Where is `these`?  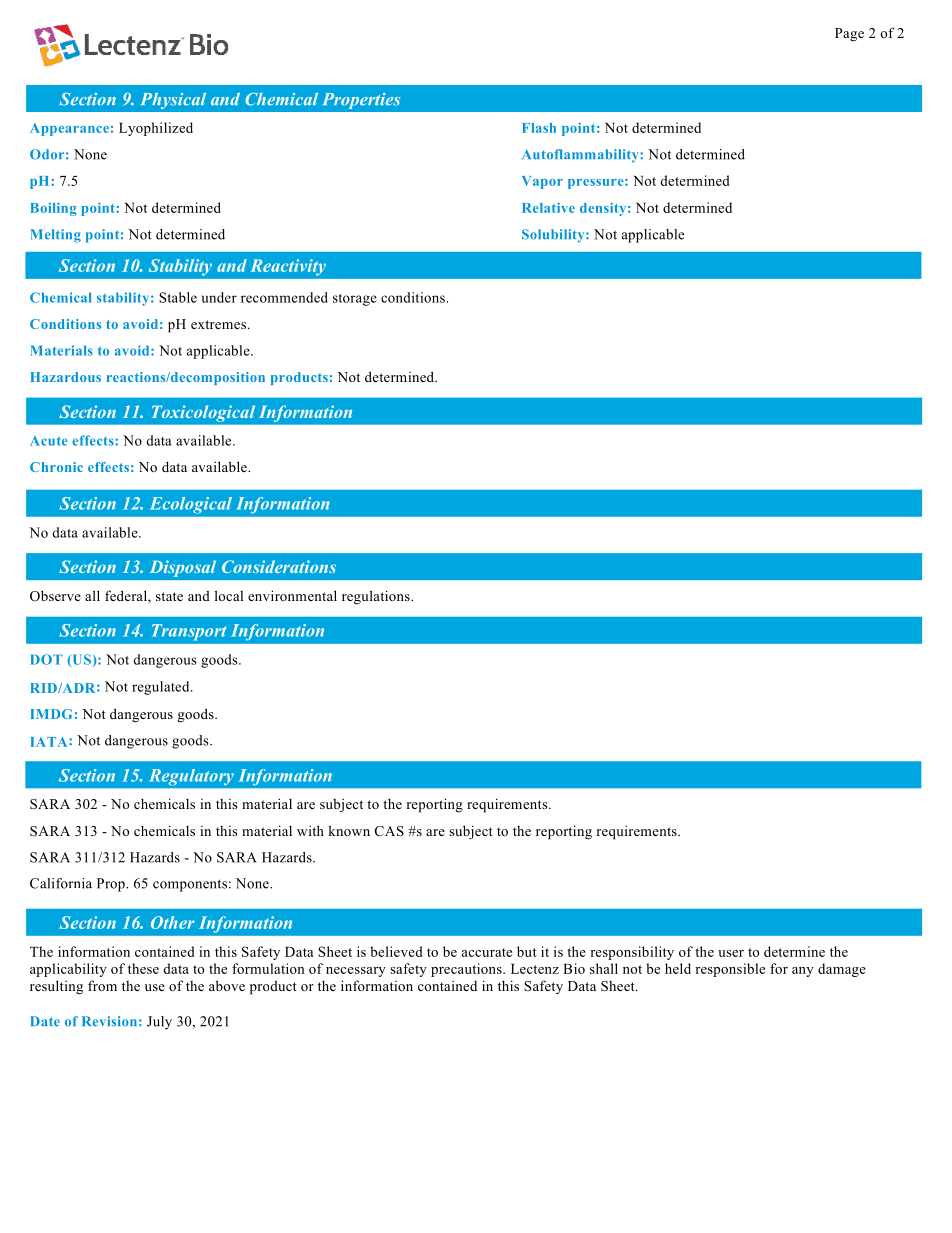
these is located at coordinates (143, 968).
